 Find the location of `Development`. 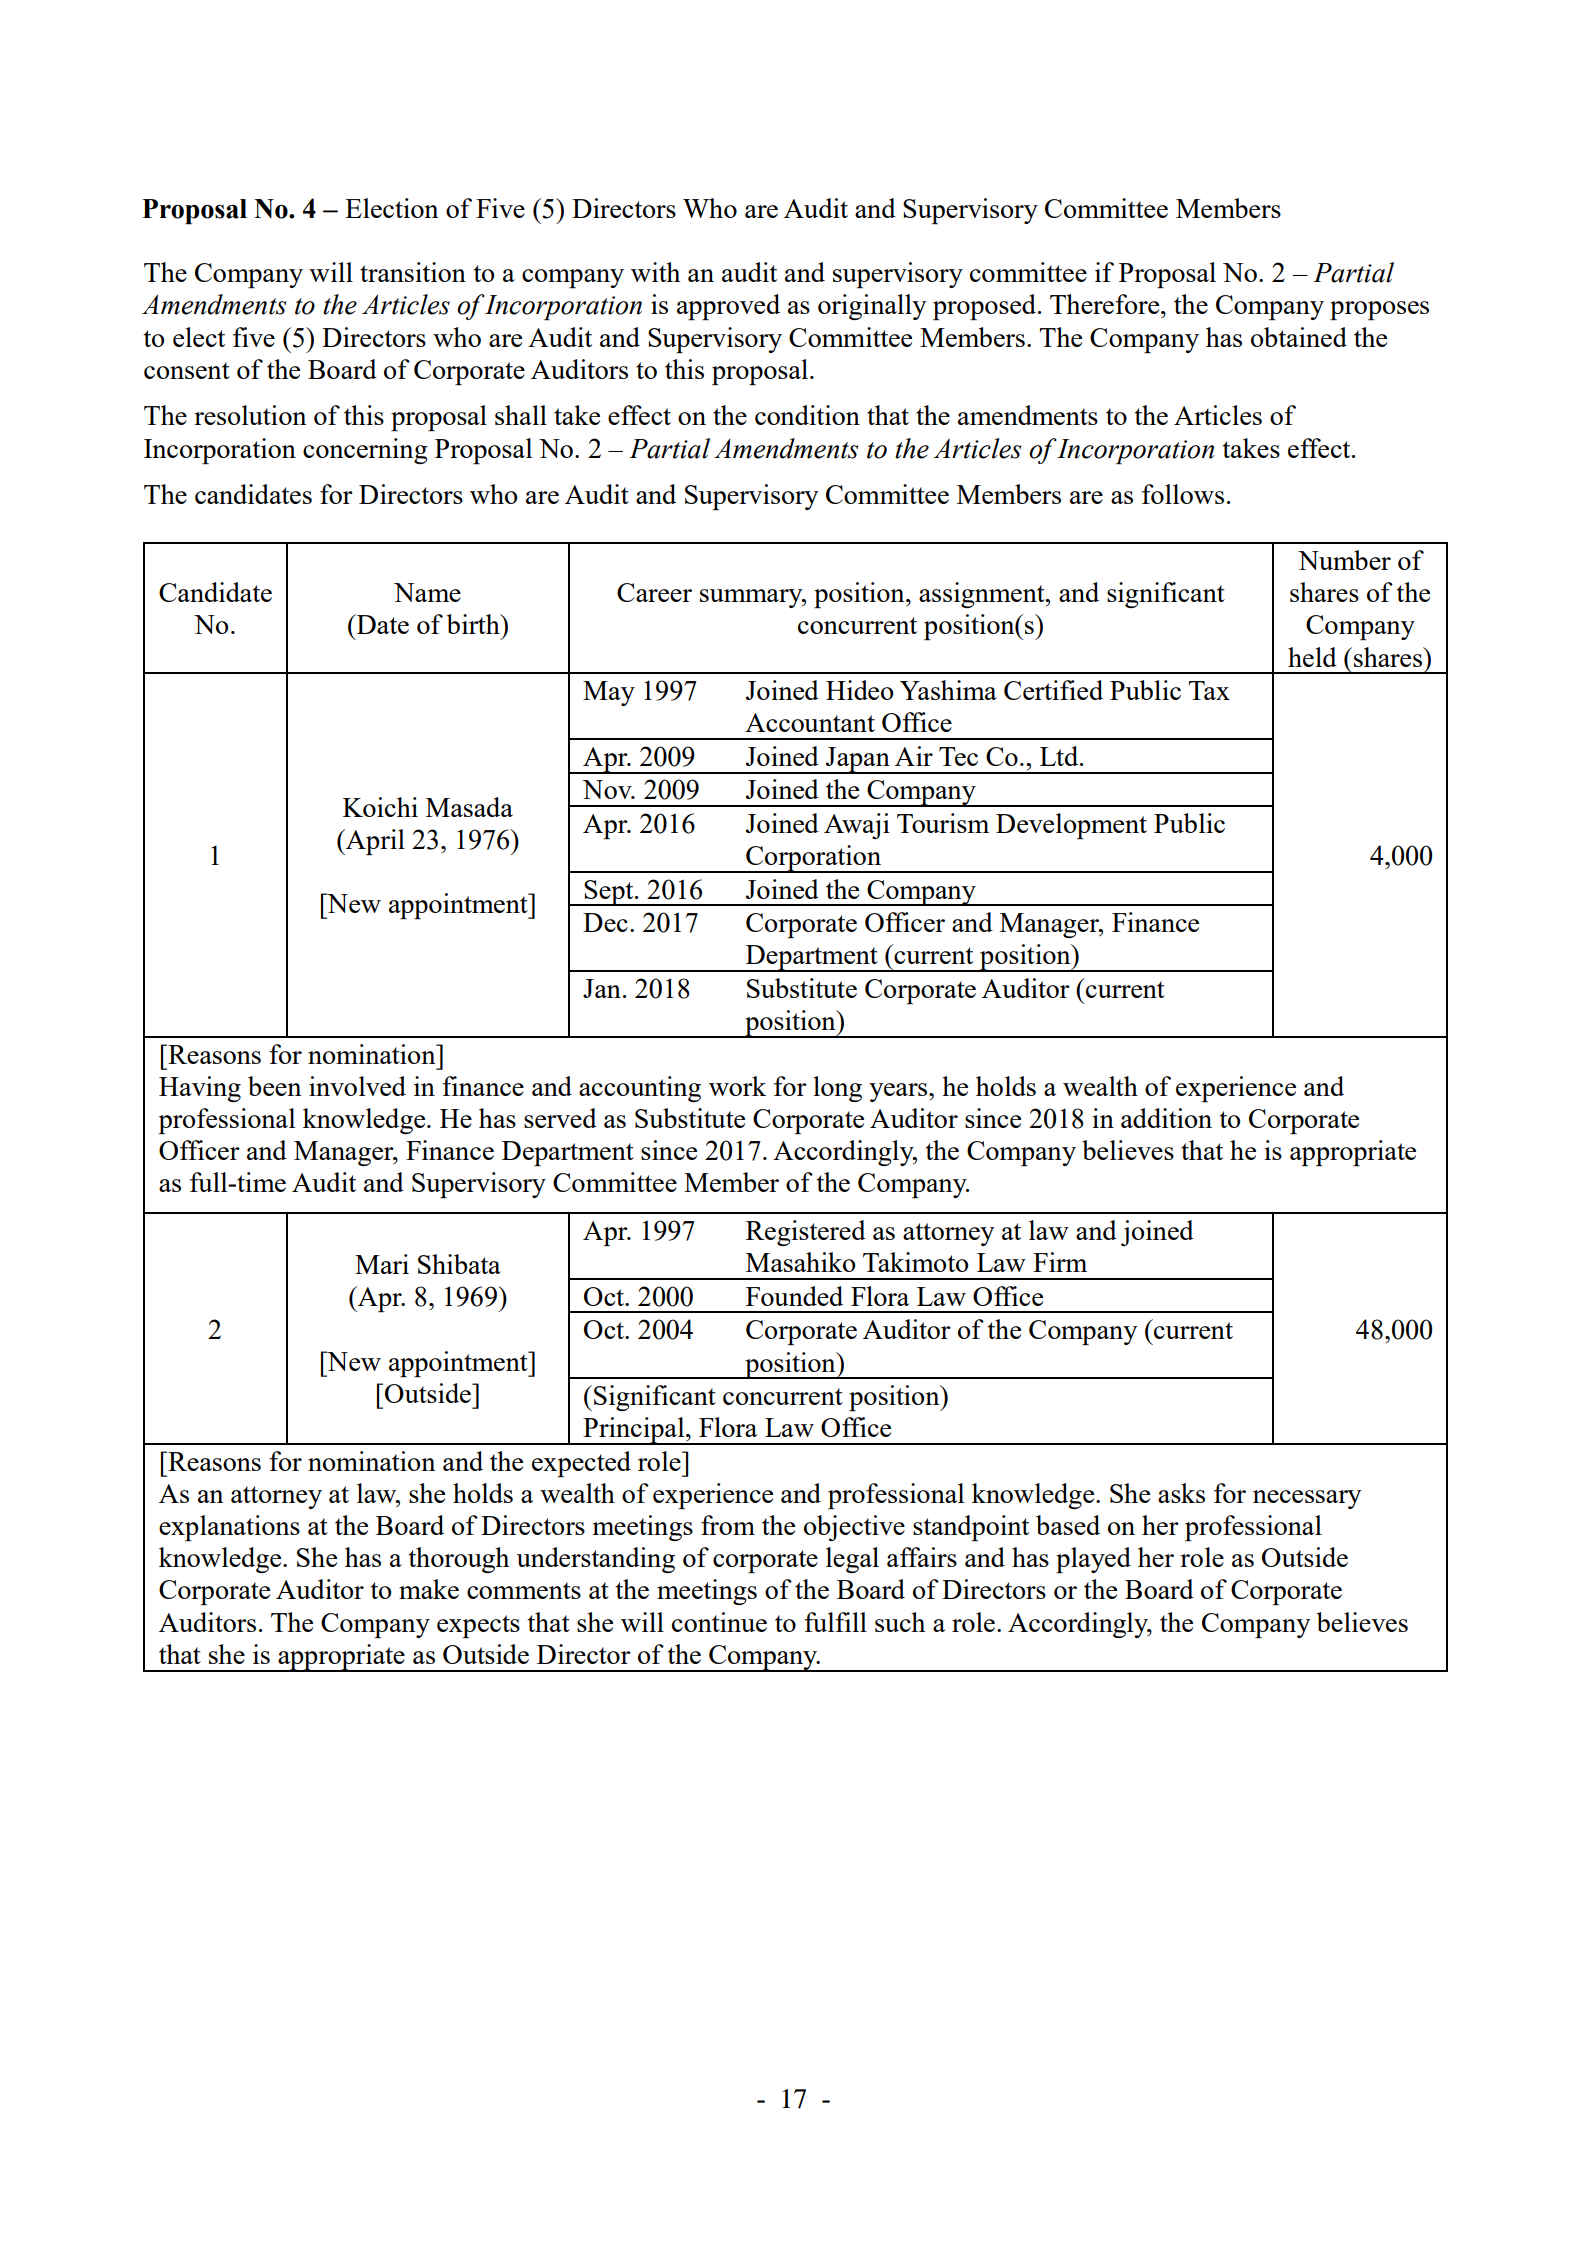

Development is located at coordinates (1071, 826).
